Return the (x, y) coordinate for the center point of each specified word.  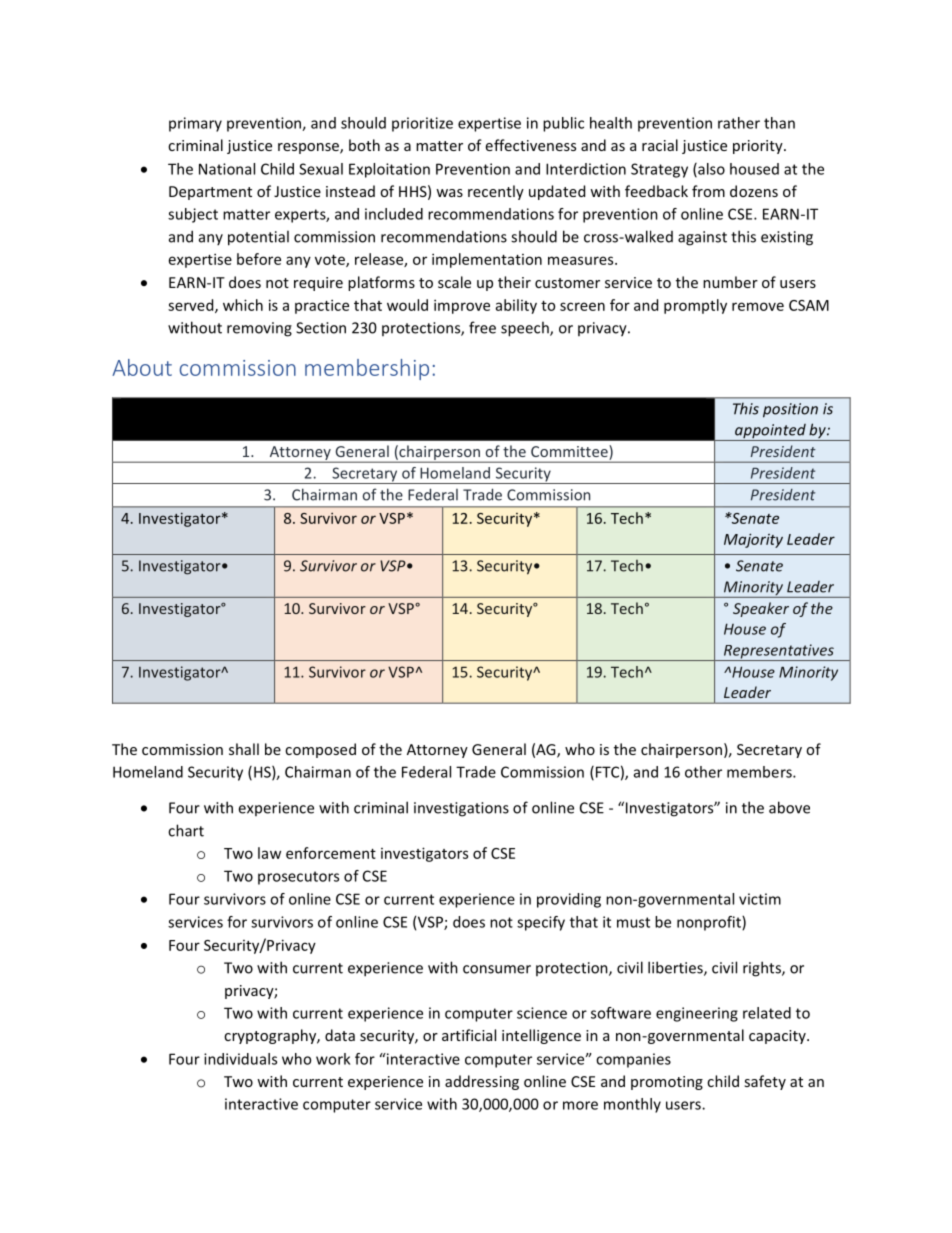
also (710, 170)
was (449, 193)
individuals (240, 1059)
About (142, 367)
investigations (461, 809)
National (227, 169)
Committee (570, 452)
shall (244, 749)
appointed (770, 432)
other (703, 772)
